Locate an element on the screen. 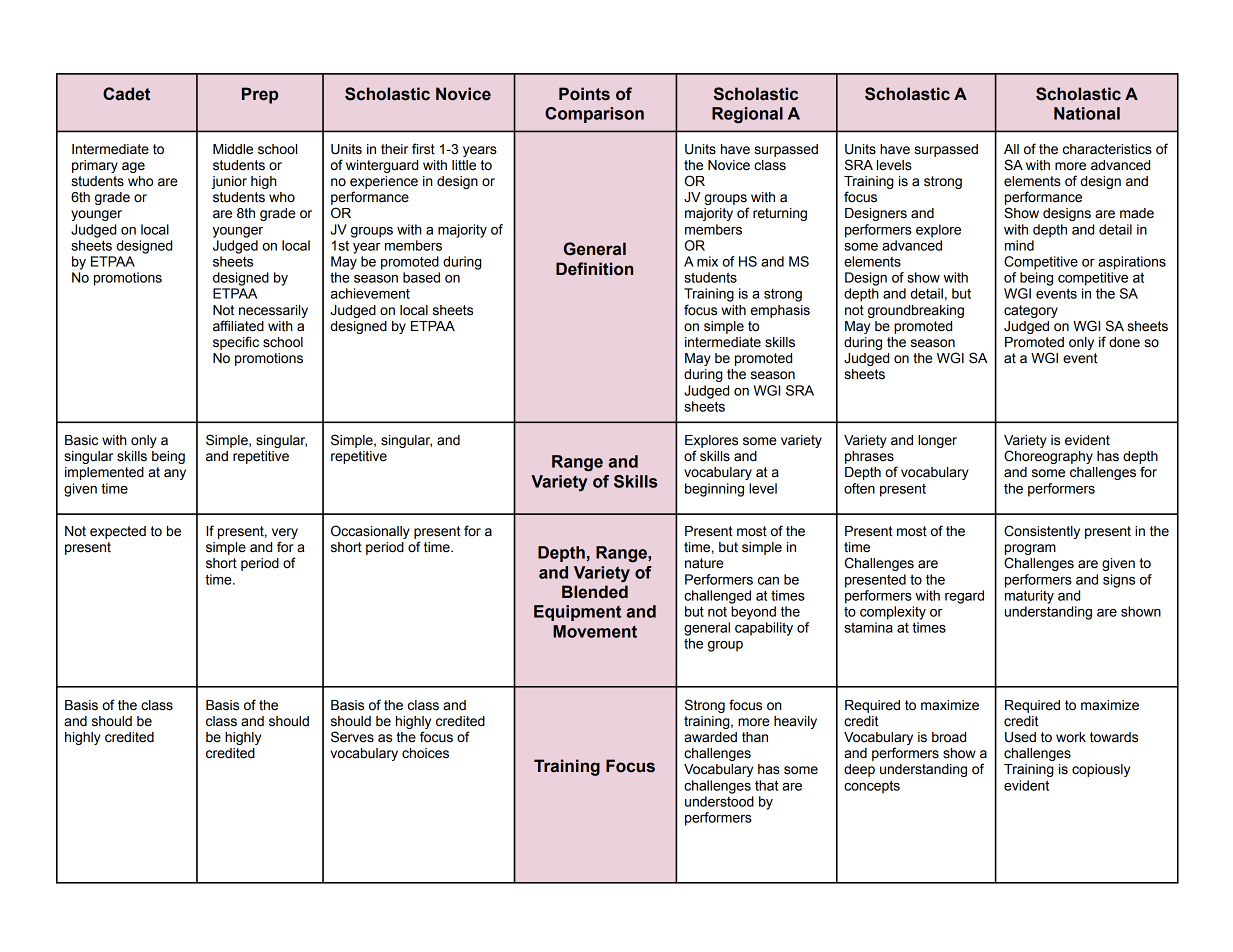 This screenshot has height=952, width=1233. copiously is located at coordinates (1101, 770).
